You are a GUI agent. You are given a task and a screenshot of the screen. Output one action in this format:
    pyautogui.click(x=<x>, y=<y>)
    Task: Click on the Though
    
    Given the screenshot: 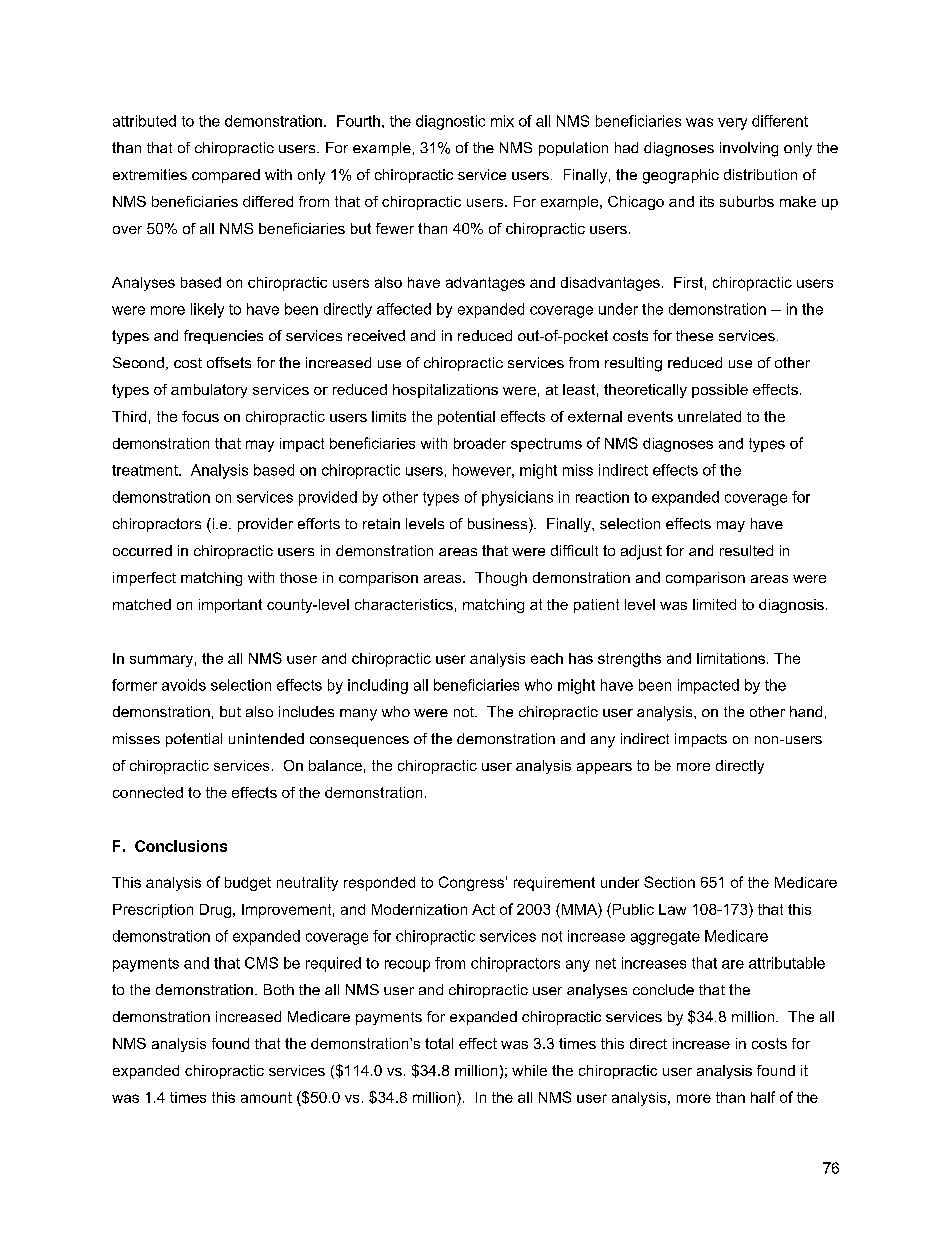 What is the action you would take?
    pyautogui.click(x=501, y=579)
